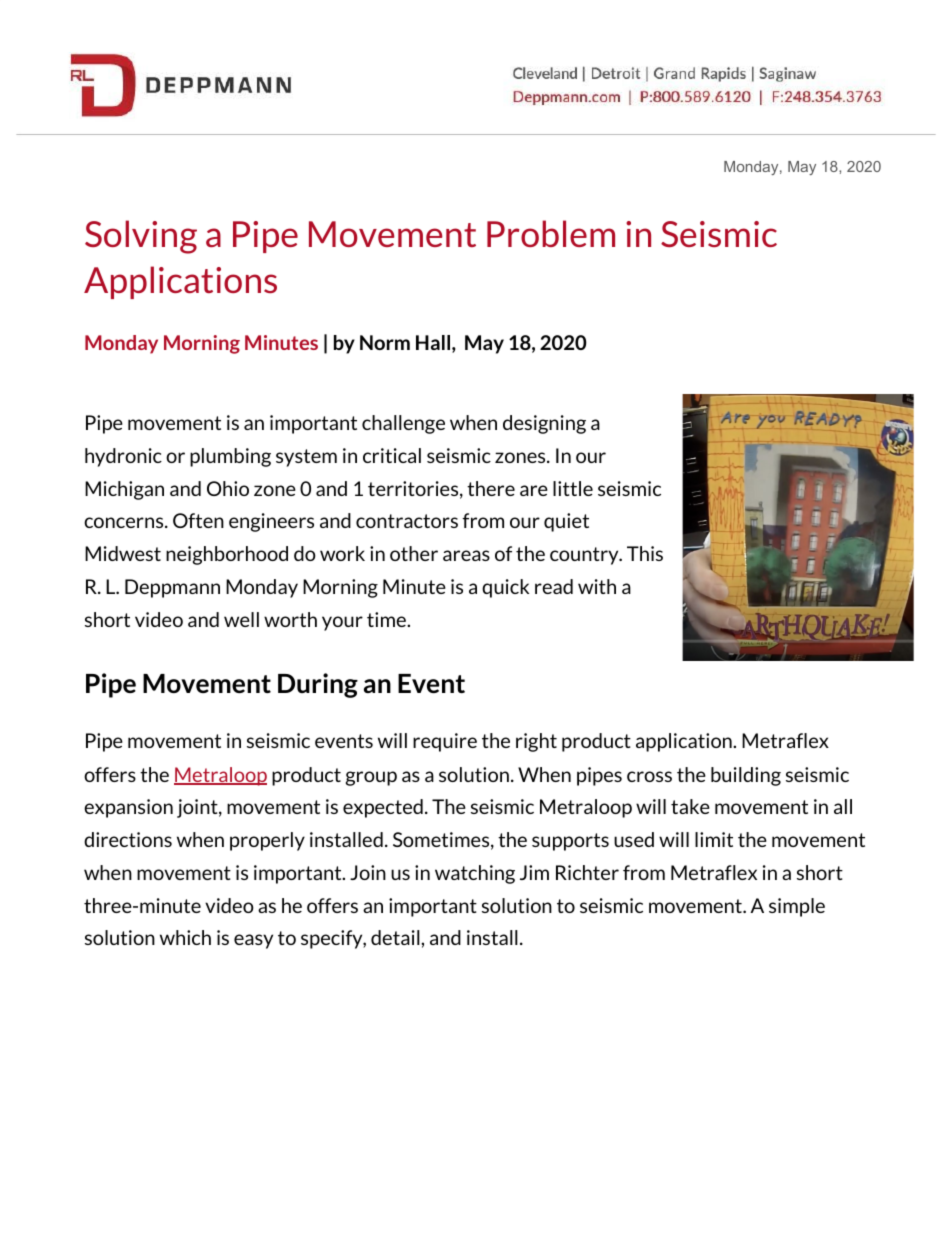 Image resolution: width=952 pixels, height=1233 pixels. What do you see at coordinates (797, 907) in the screenshot?
I see `simple` at bounding box center [797, 907].
